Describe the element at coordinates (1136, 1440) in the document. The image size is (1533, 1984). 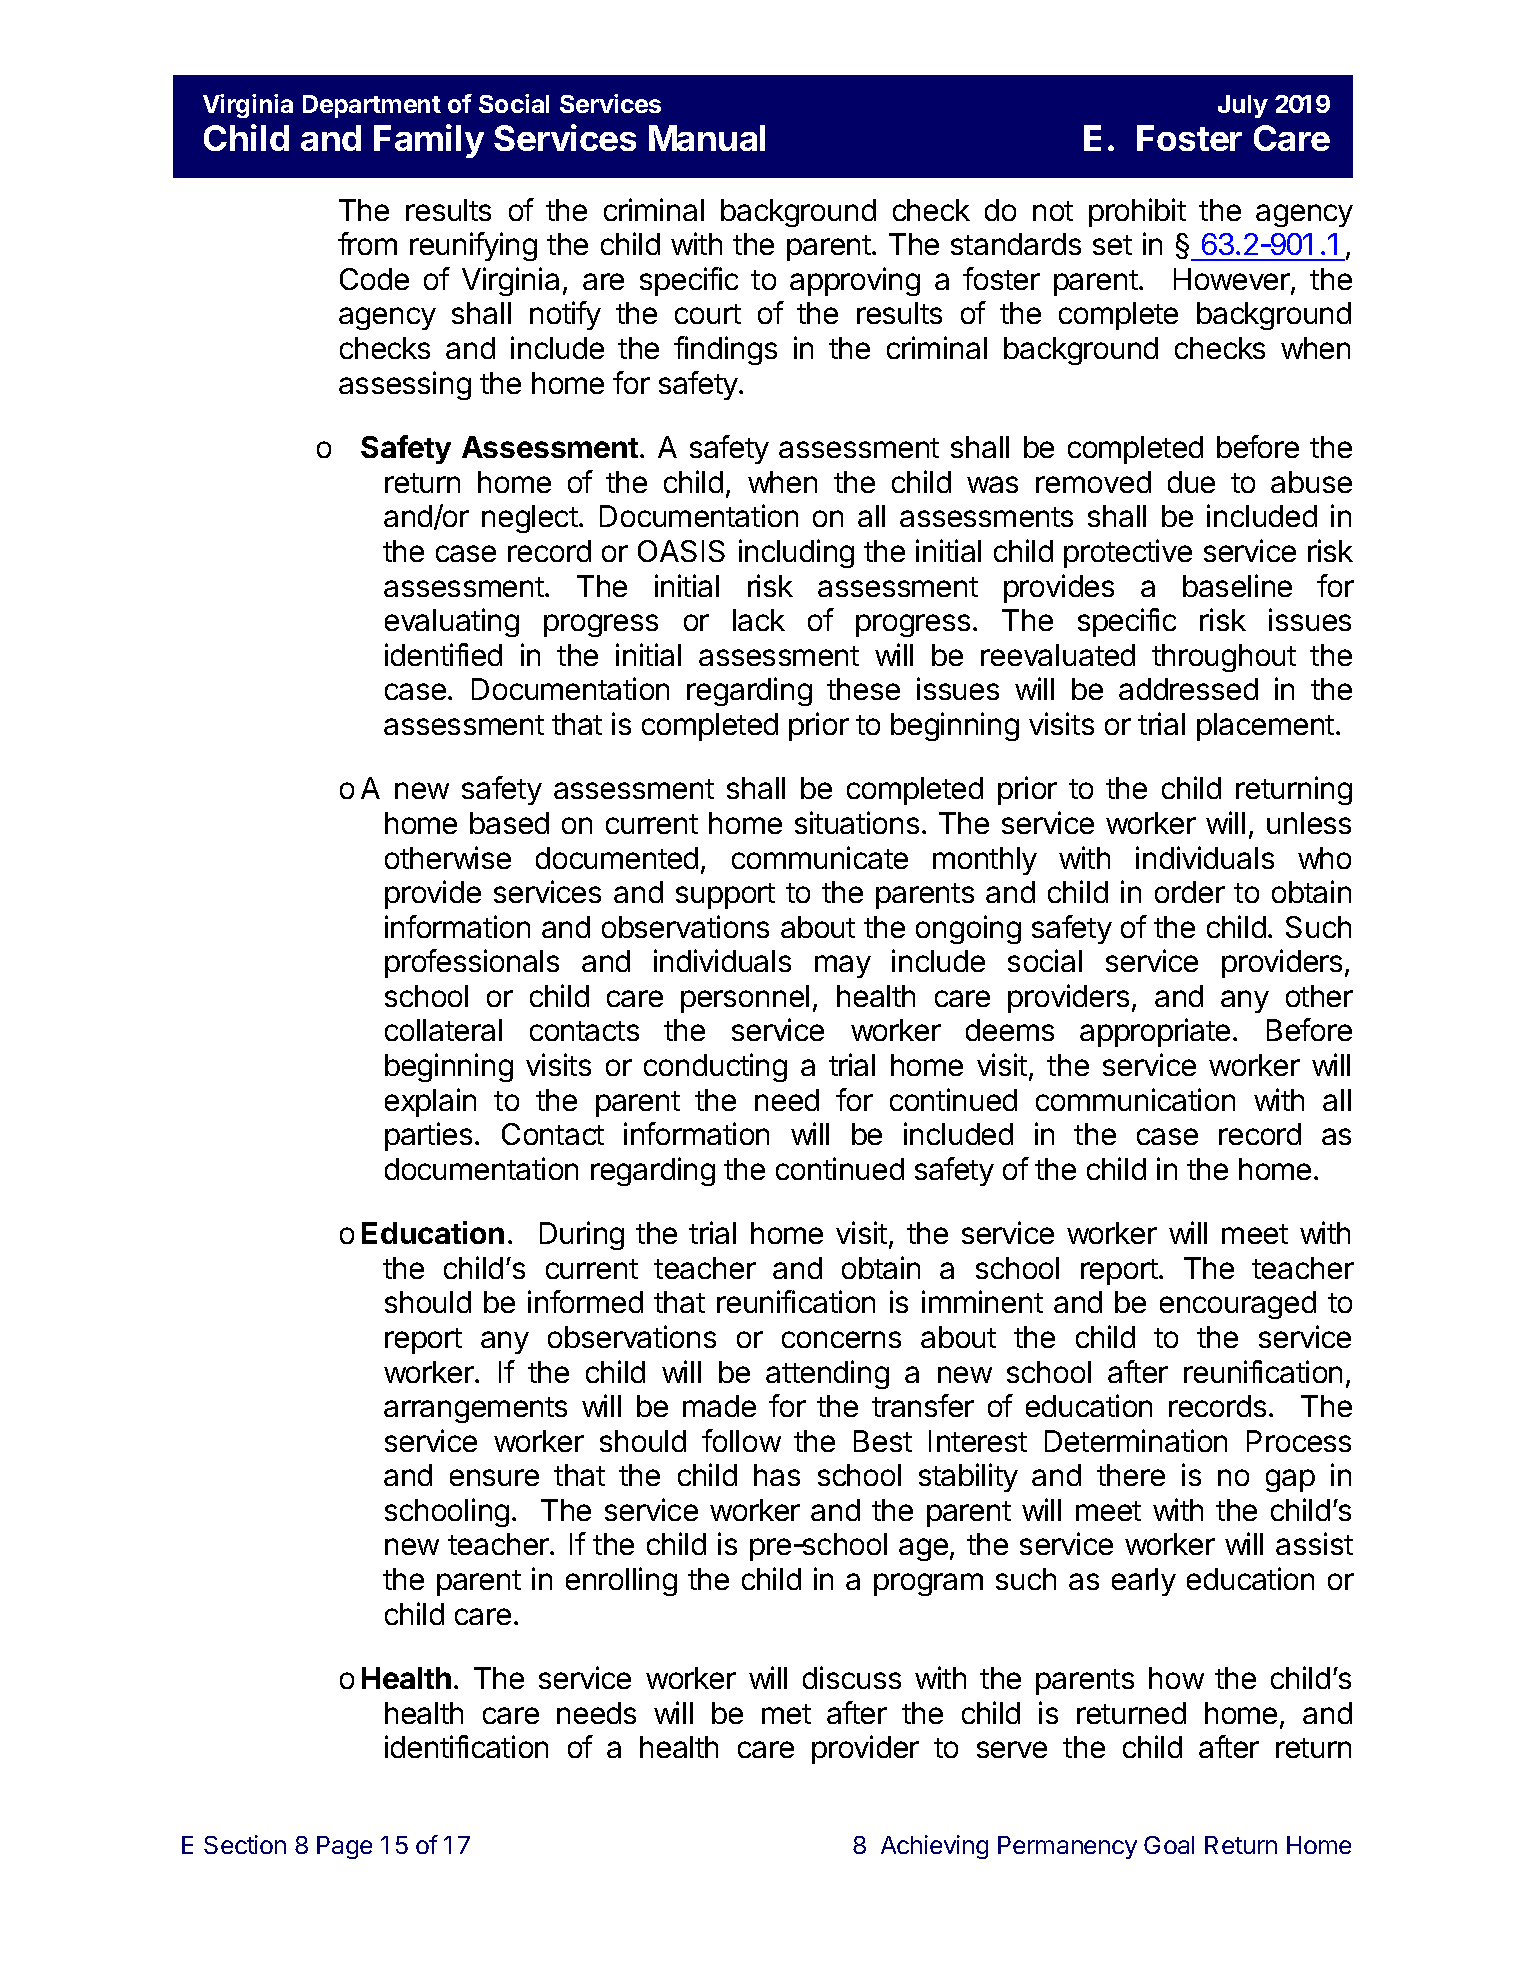
I see `Determination` at that location.
